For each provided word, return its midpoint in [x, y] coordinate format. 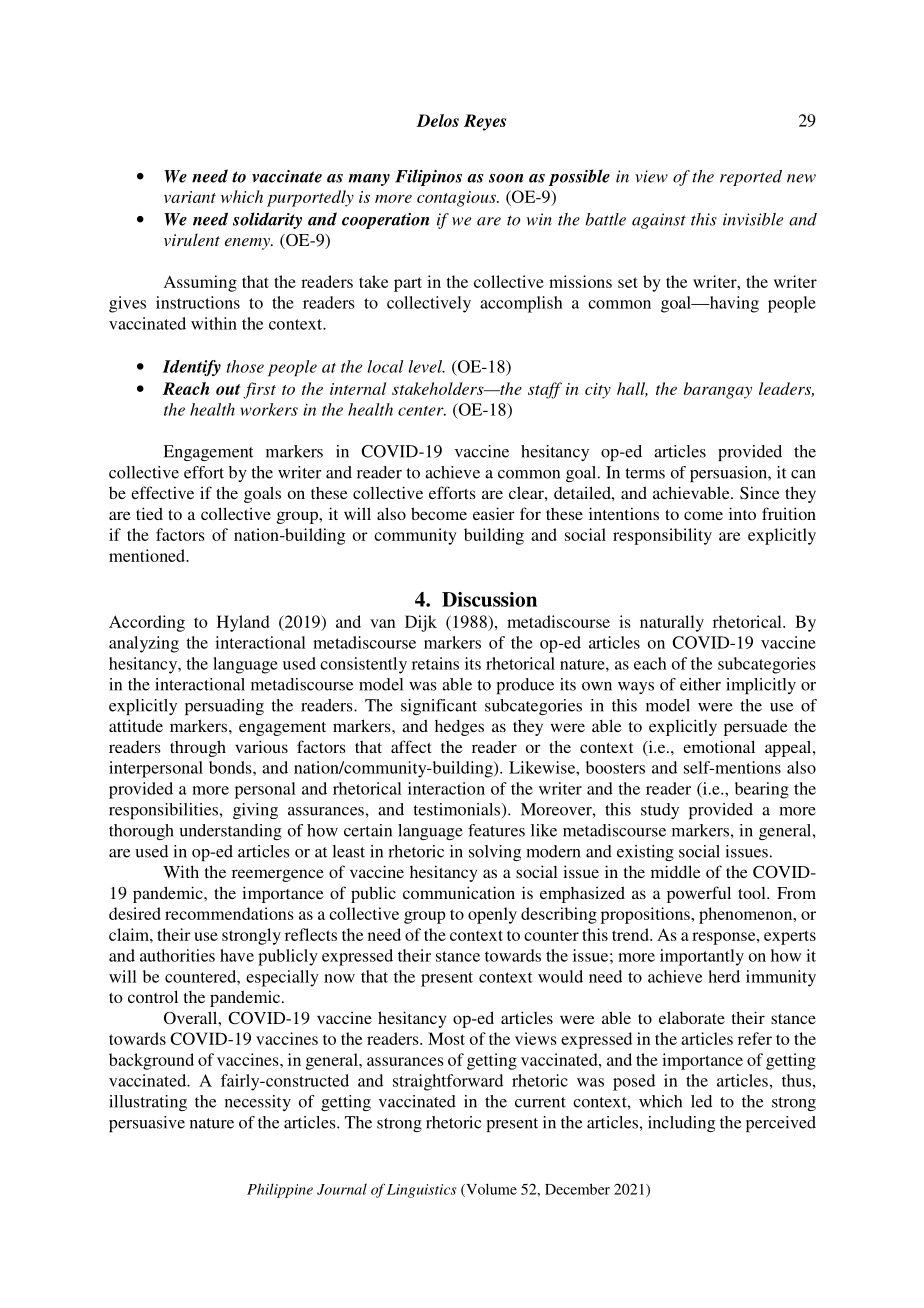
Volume [490, 1190]
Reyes [485, 122]
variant [190, 197]
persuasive [147, 1124]
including [681, 1124]
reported [751, 178]
